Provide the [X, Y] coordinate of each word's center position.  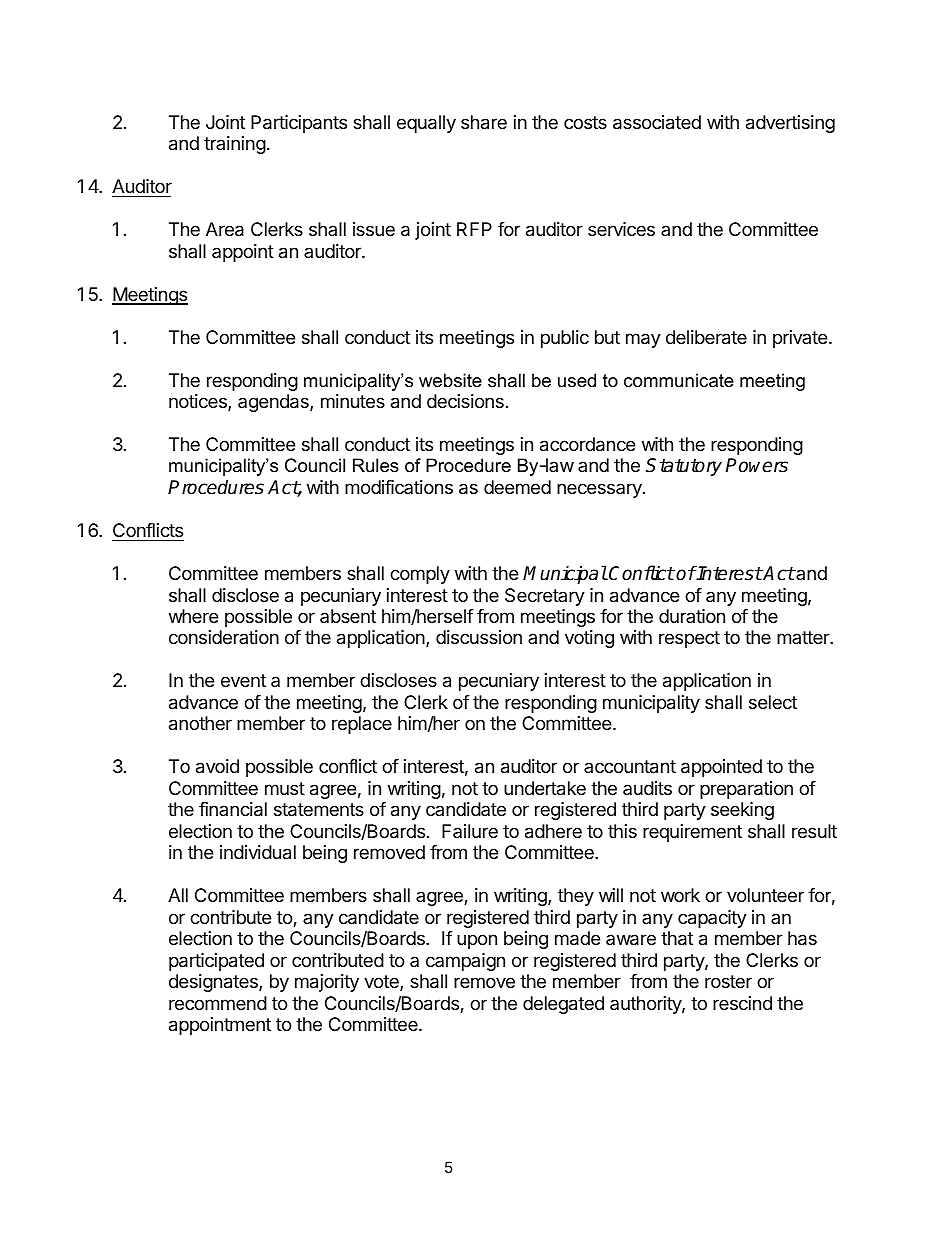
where [193, 616]
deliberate [706, 337]
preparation [746, 790]
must [285, 788]
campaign [465, 962]
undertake [545, 788]
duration [692, 616]
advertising [790, 124]
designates [214, 983]
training [235, 145]
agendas [274, 403]
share [484, 122]
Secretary [545, 597]
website [450, 380]
